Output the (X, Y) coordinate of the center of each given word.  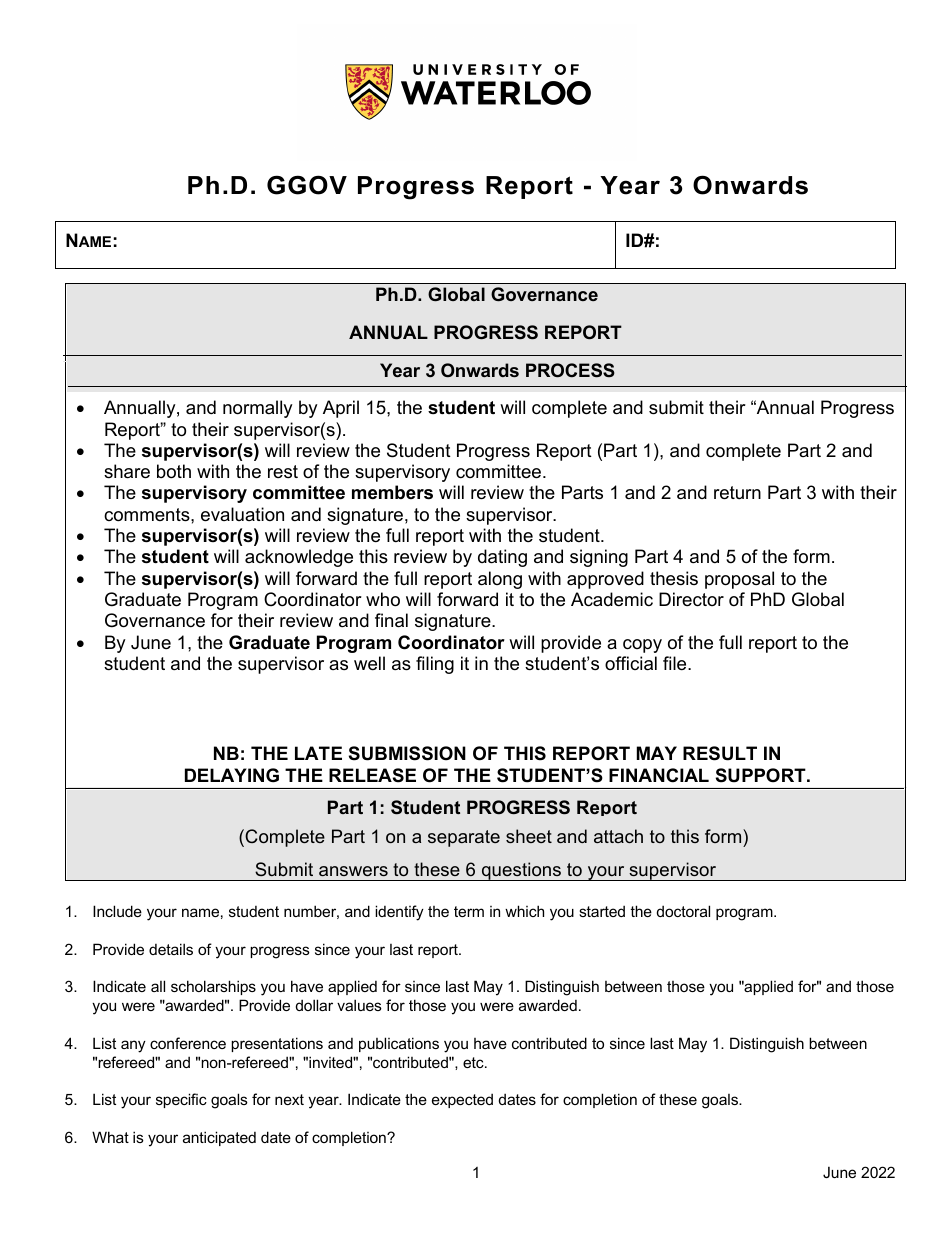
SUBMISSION (407, 753)
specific (181, 1100)
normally (258, 409)
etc (474, 1062)
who (383, 599)
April (341, 409)
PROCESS (570, 370)
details (171, 949)
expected (462, 1100)
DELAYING (232, 775)
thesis (674, 578)
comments (148, 515)
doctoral (683, 911)
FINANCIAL (659, 775)
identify (399, 913)
